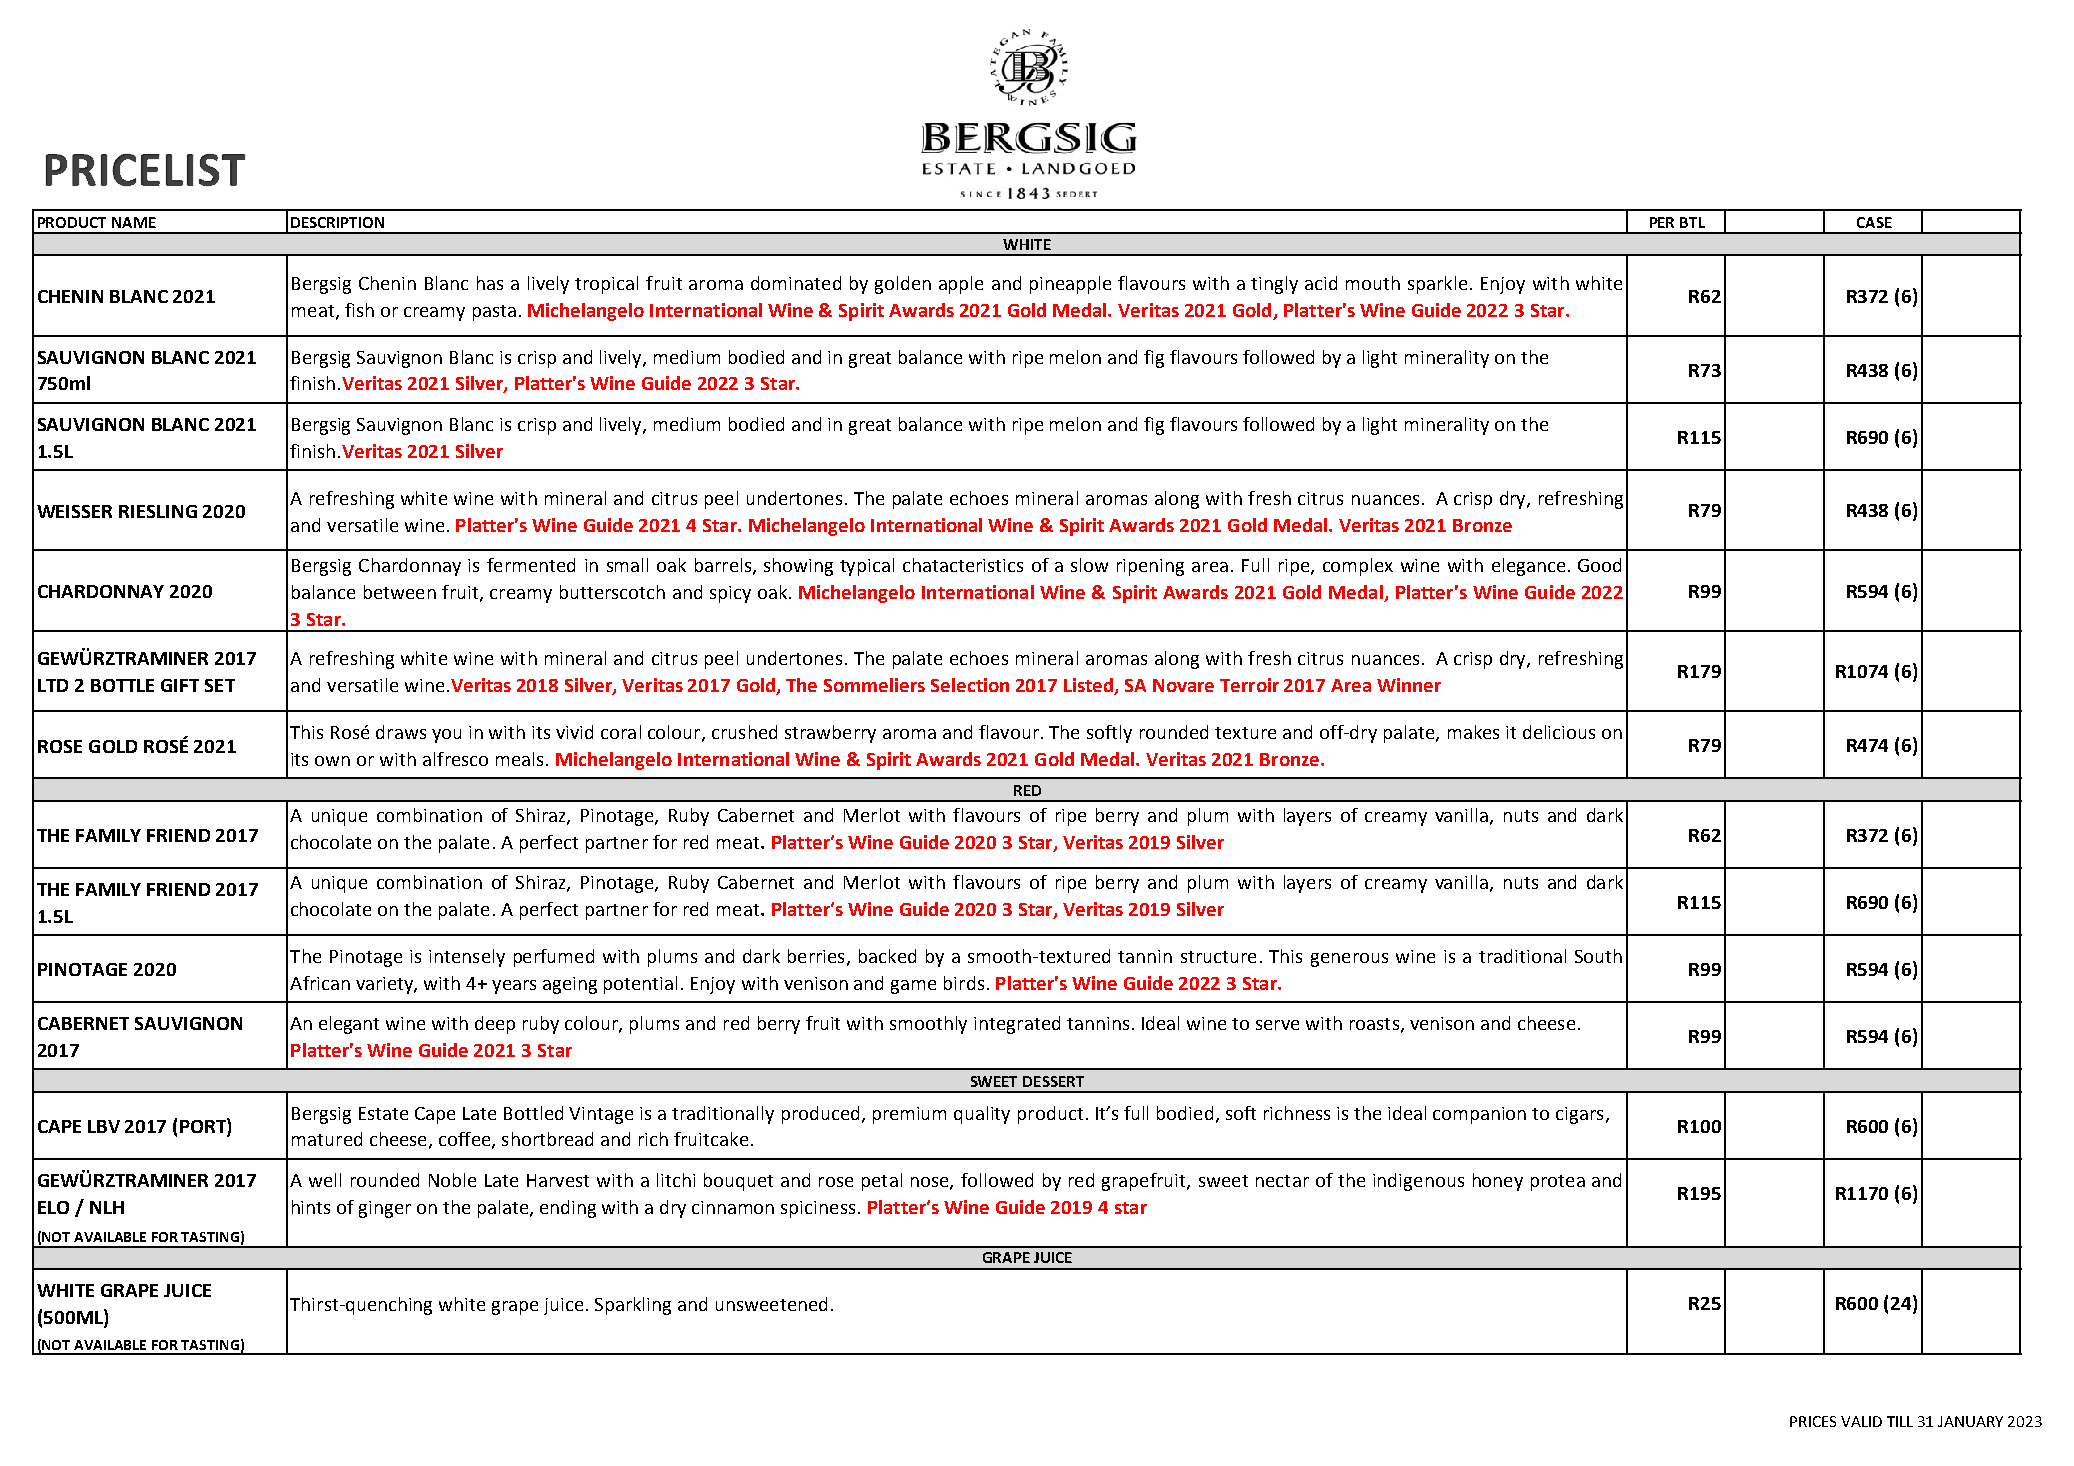 The image size is (2074, 1466). Describe the element at coordinates (818, 1209) in the image. I see `spiciness` at that location.
